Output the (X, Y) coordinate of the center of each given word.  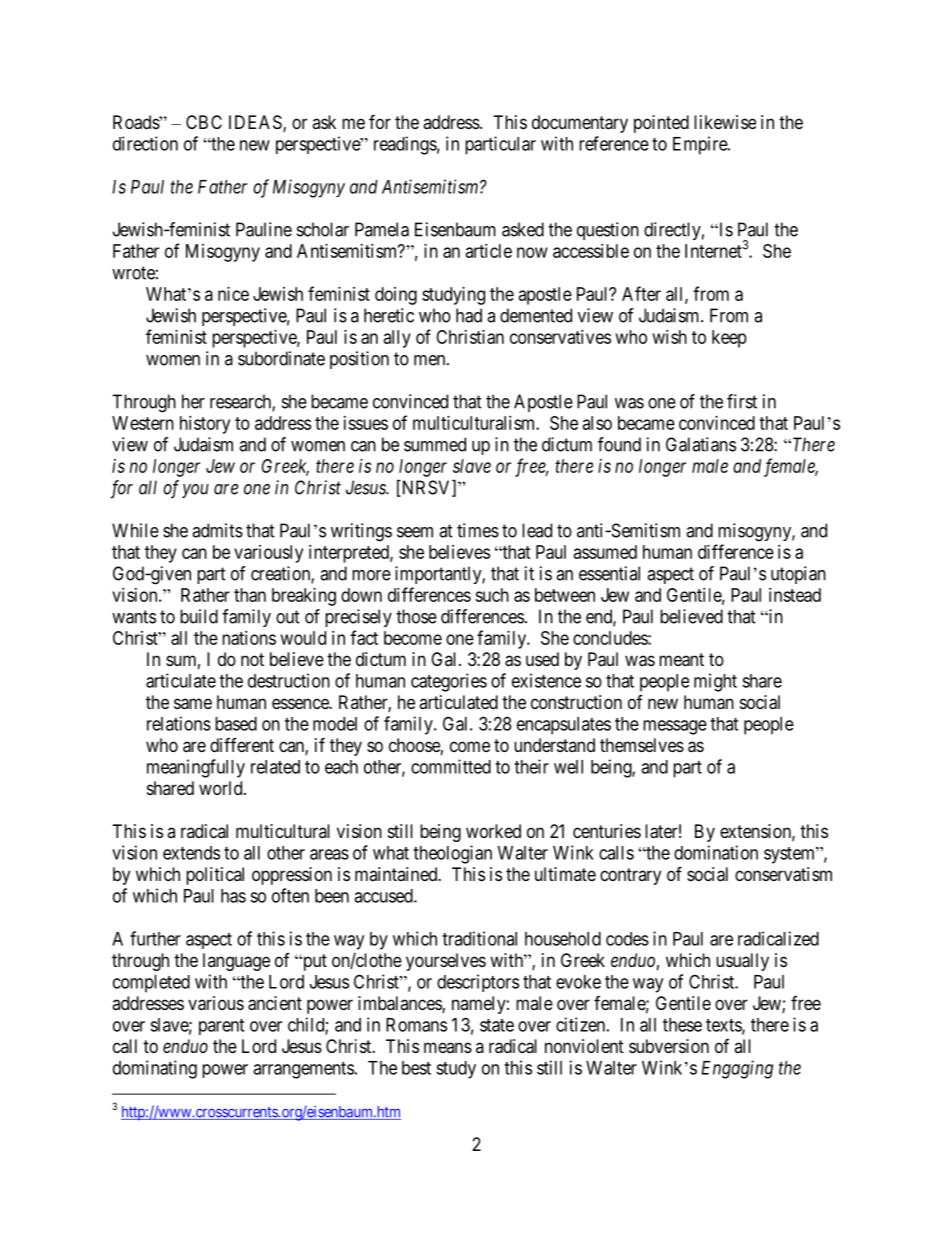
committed (451, 766)
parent (221, 1027)
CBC (204, 122)
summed (435, 444)
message (675, 727)
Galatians (701, 444)
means (448, 1047)
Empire (701, 145)
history (205, 425)
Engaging (737, 1069)
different (242, 745)
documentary (580, 124)
